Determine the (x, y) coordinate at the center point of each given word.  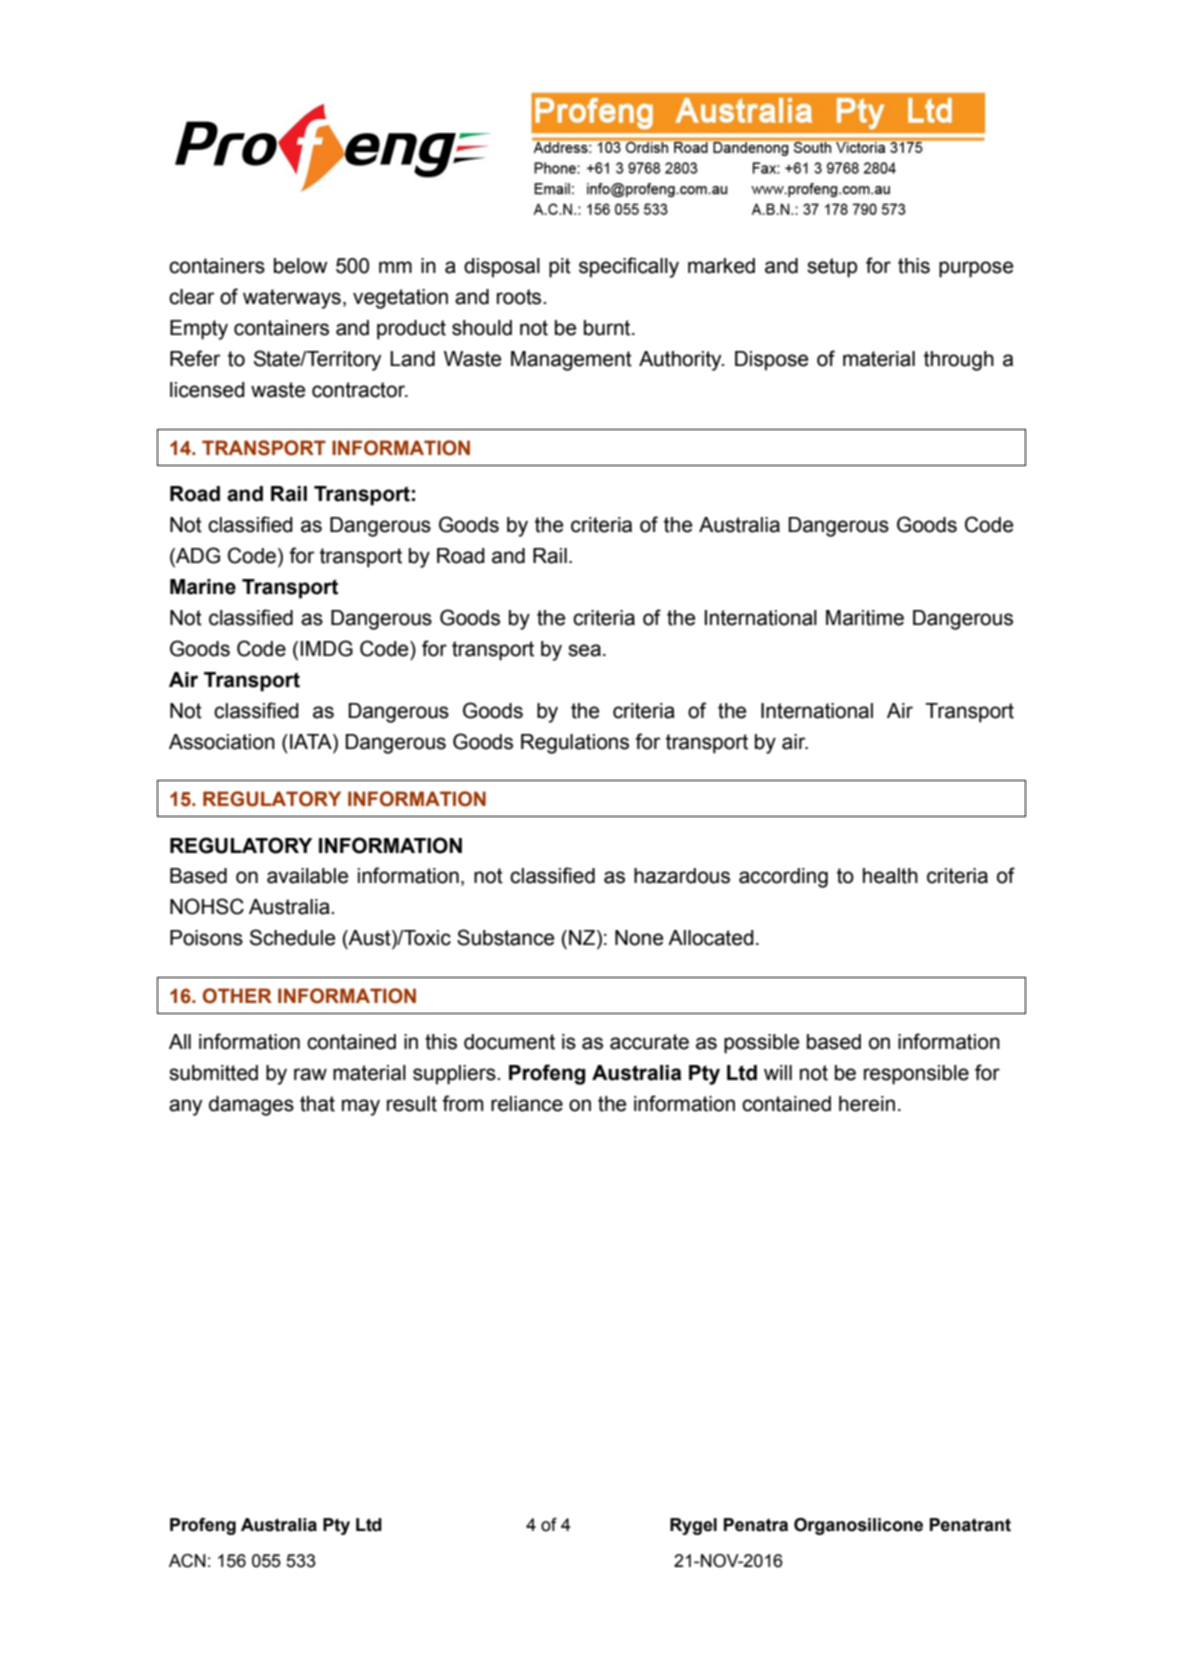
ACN (187, 1561)
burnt (608, 328)
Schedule (292, 937)
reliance (527, 1104)
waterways (292, 299)
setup (832, 268)
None (639, 938)
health (890, 876)
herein (867, 1104)
